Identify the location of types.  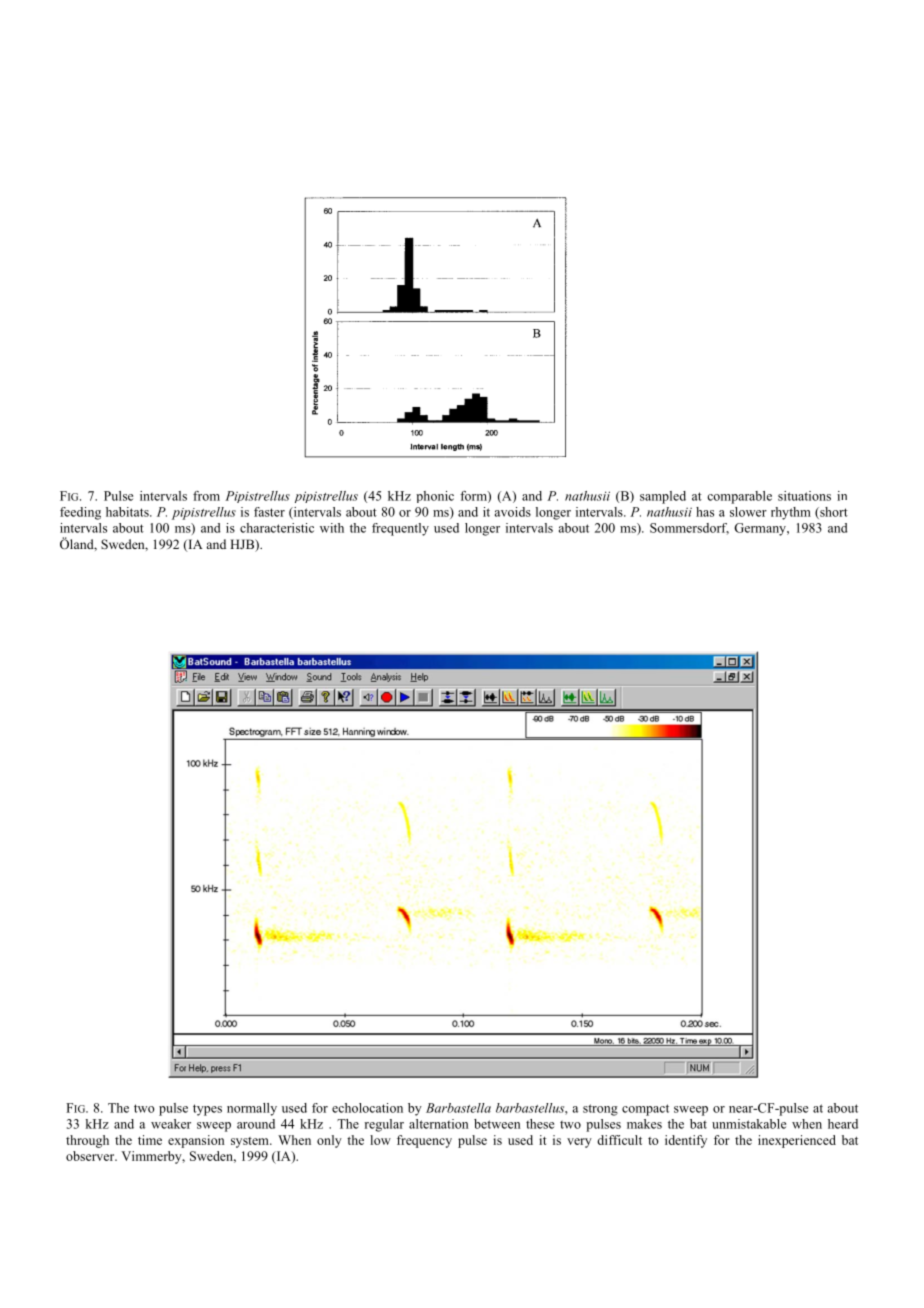
(207, 1110).
